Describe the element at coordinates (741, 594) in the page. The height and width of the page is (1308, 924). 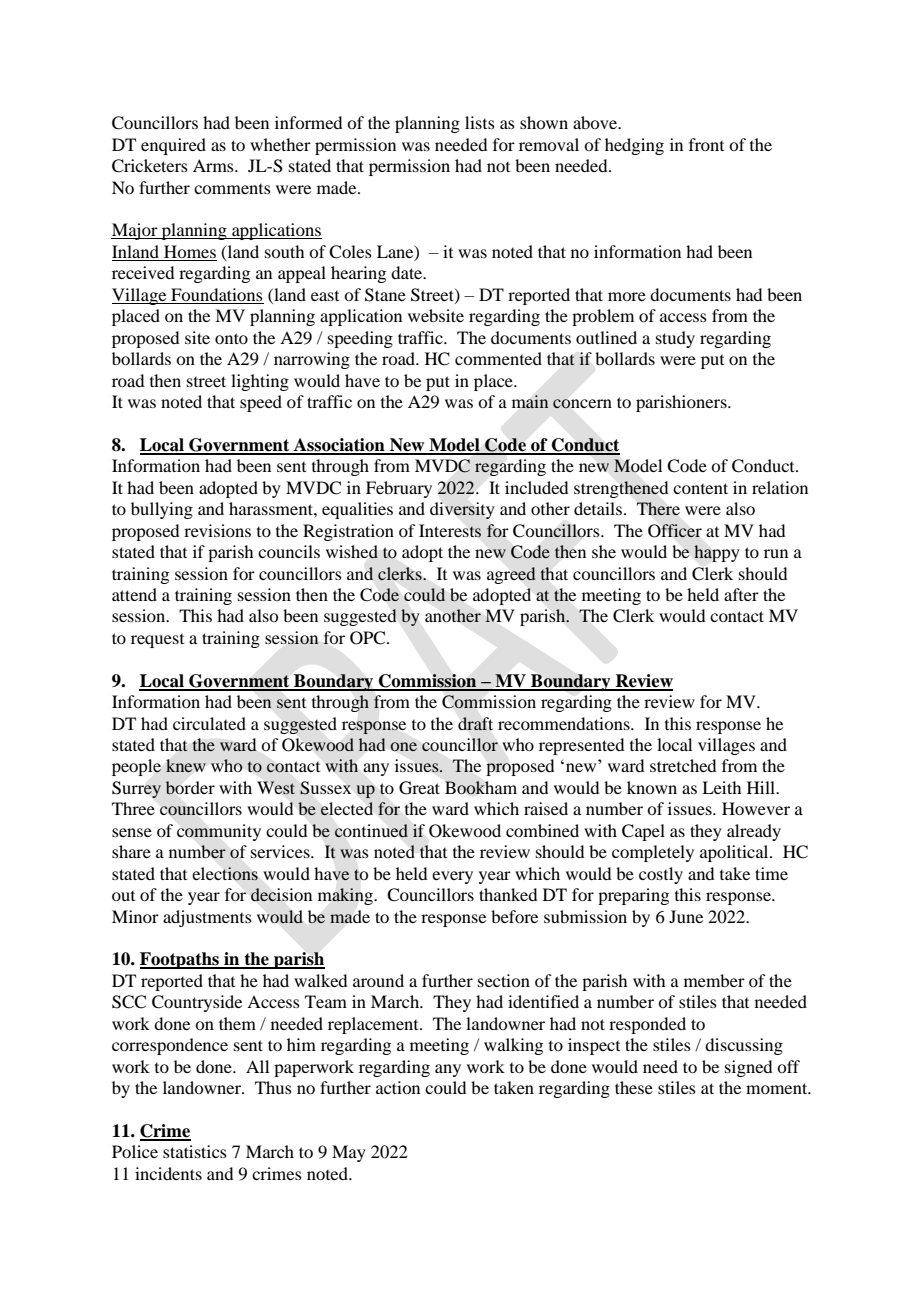
I see `after` at that location.
